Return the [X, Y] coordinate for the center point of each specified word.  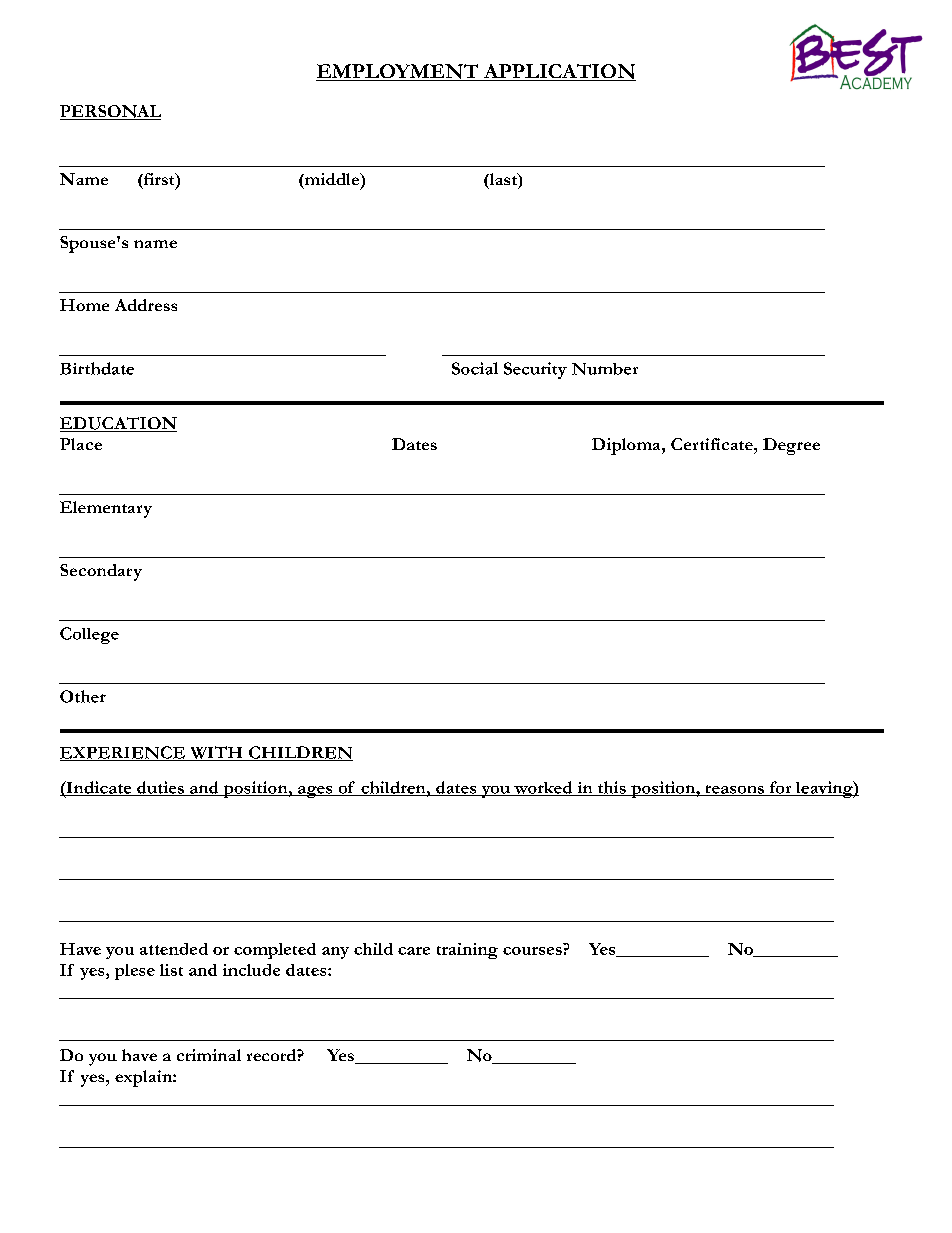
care [414, 951]
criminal [209, 1055]
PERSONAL [110, 112]
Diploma [627, 446]
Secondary [101, 572]
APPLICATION [558, 72]
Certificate [713, 444]
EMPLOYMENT [398, 72]
